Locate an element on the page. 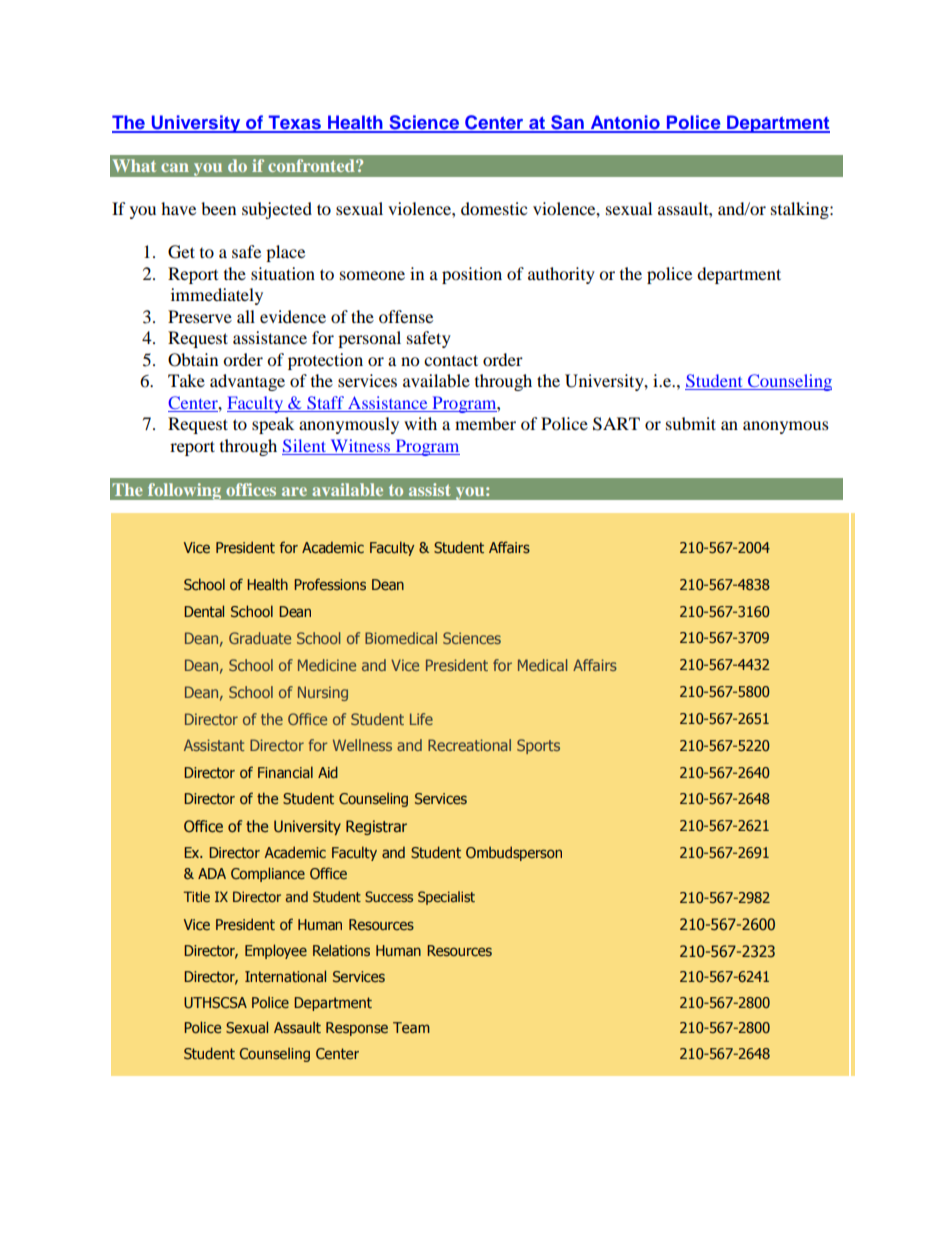 This page has width=952, height=1233. International is located at coordinates (285, 976).
